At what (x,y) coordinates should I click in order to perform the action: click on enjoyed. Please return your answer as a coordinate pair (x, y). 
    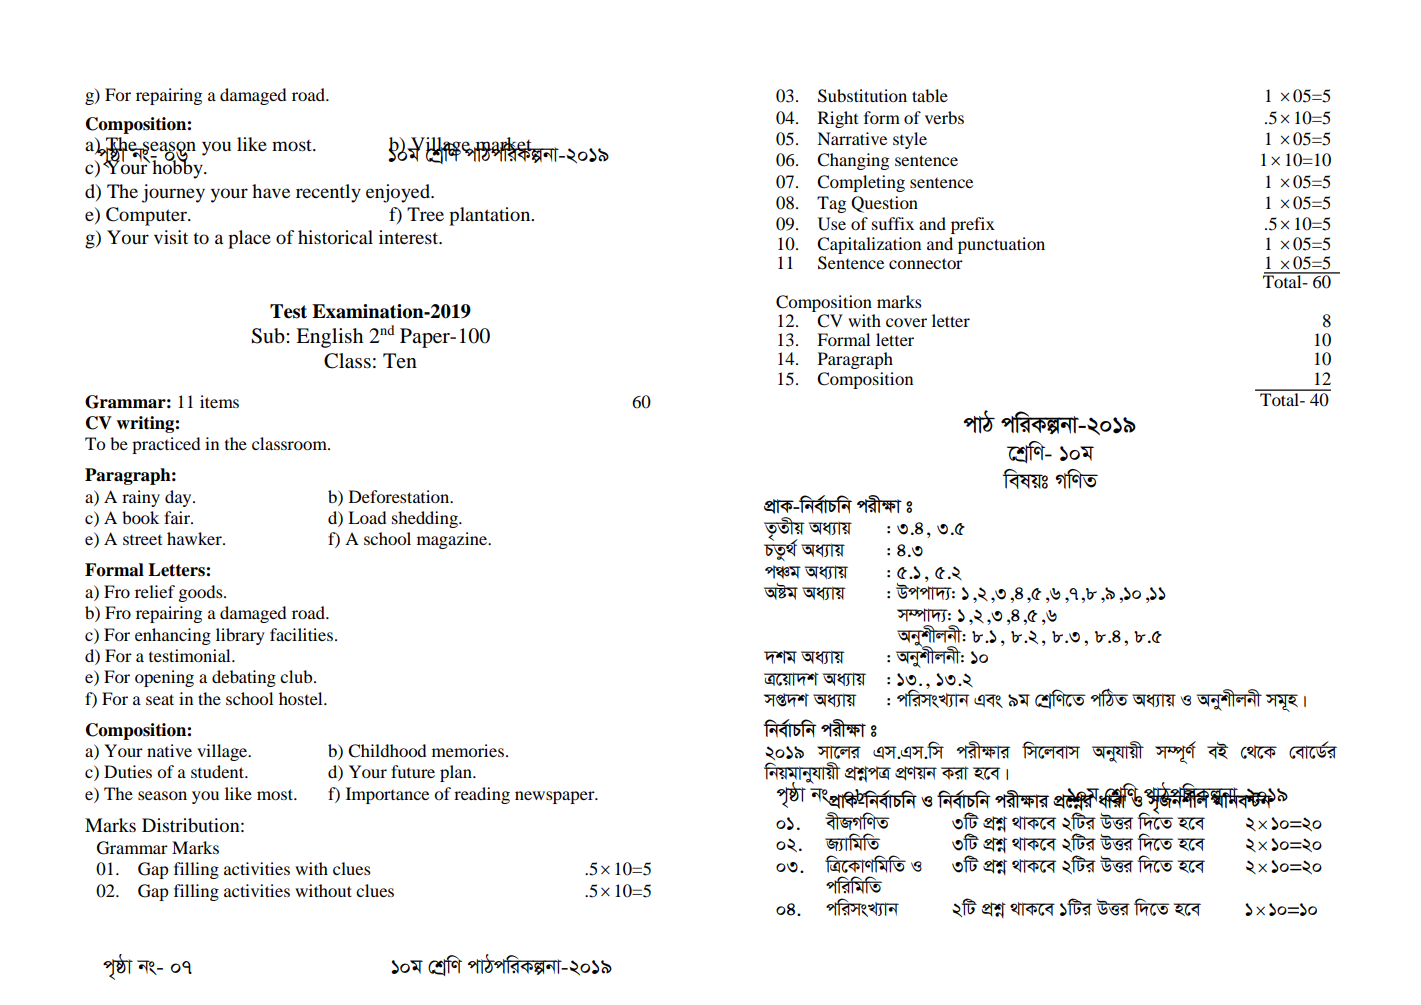
    Looking at the image, I should click on (399, 193).
